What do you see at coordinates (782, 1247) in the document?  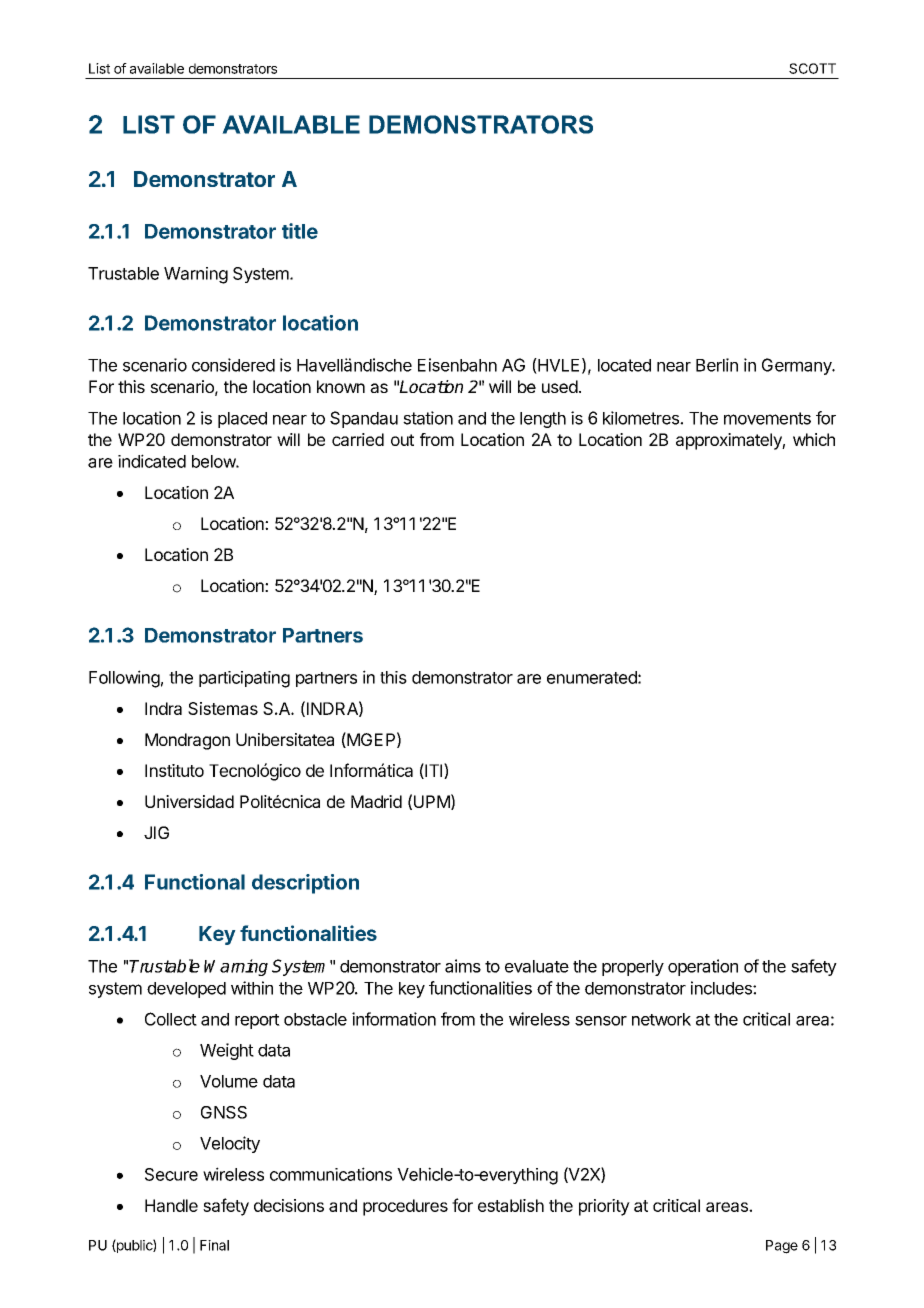 I see `Page` at bounding box center [782, 1247].
